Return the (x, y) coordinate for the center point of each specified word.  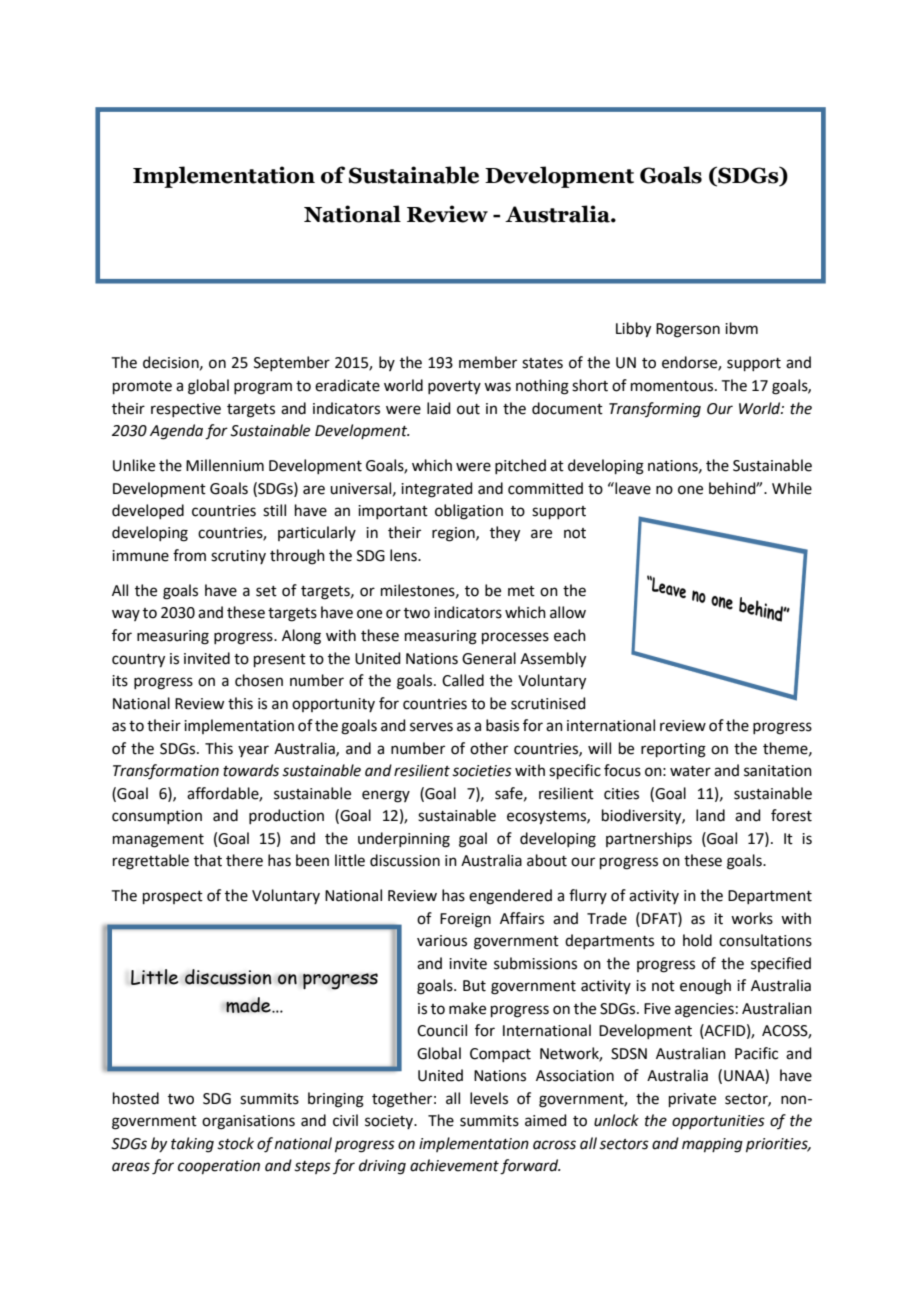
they (505, 534)
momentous (673, 386)
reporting (673, 750)
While (792, 488)
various (442, 941)
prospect (173, 897)
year (253, 751)
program (263, 388)
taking (192, 1145)
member (488, 362)
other (489, 748)
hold (697, 940)
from (189, 555)
